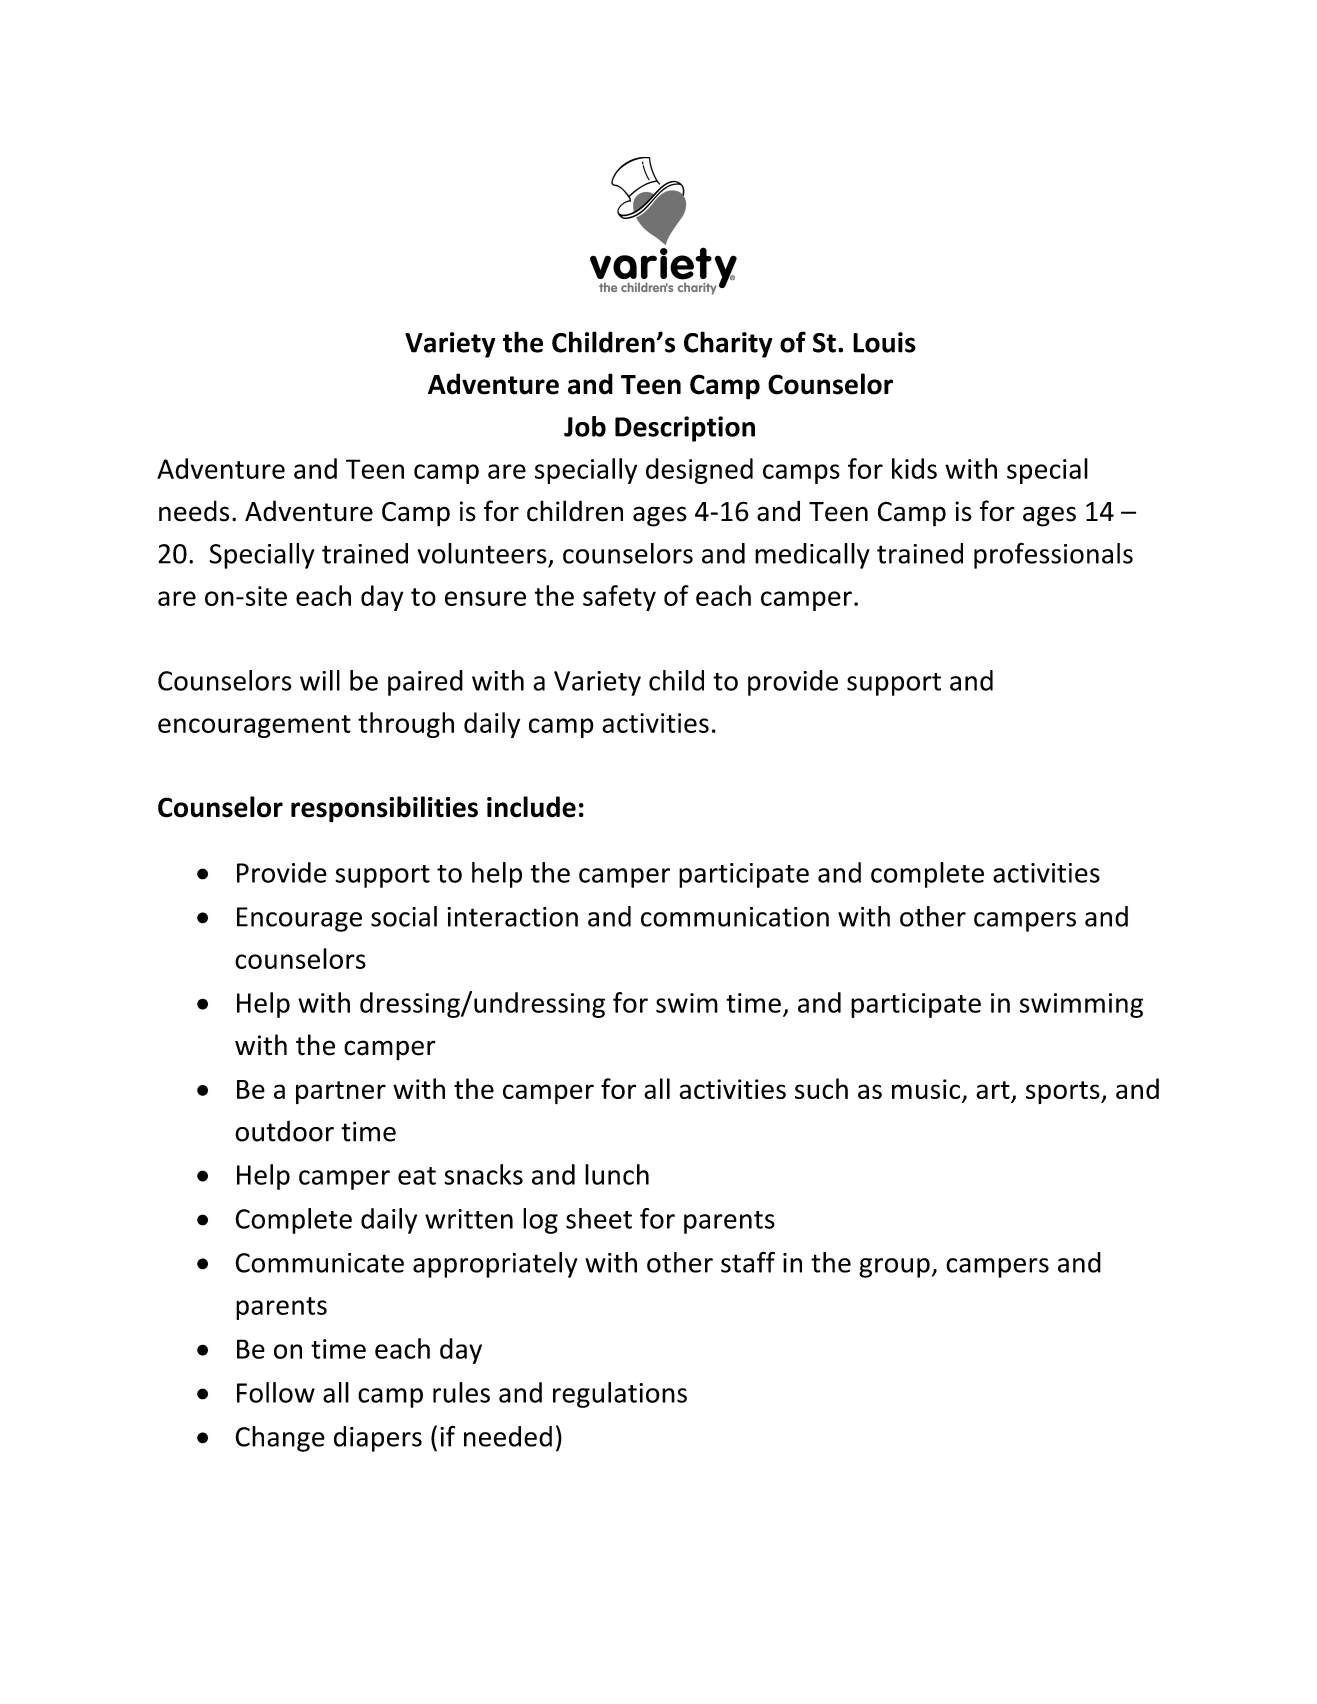 Image resolution: width=1317 pixels, height=1704 pixels. Describe the element at coordinates (927, 1090) in the page. I see `music` at that location.
